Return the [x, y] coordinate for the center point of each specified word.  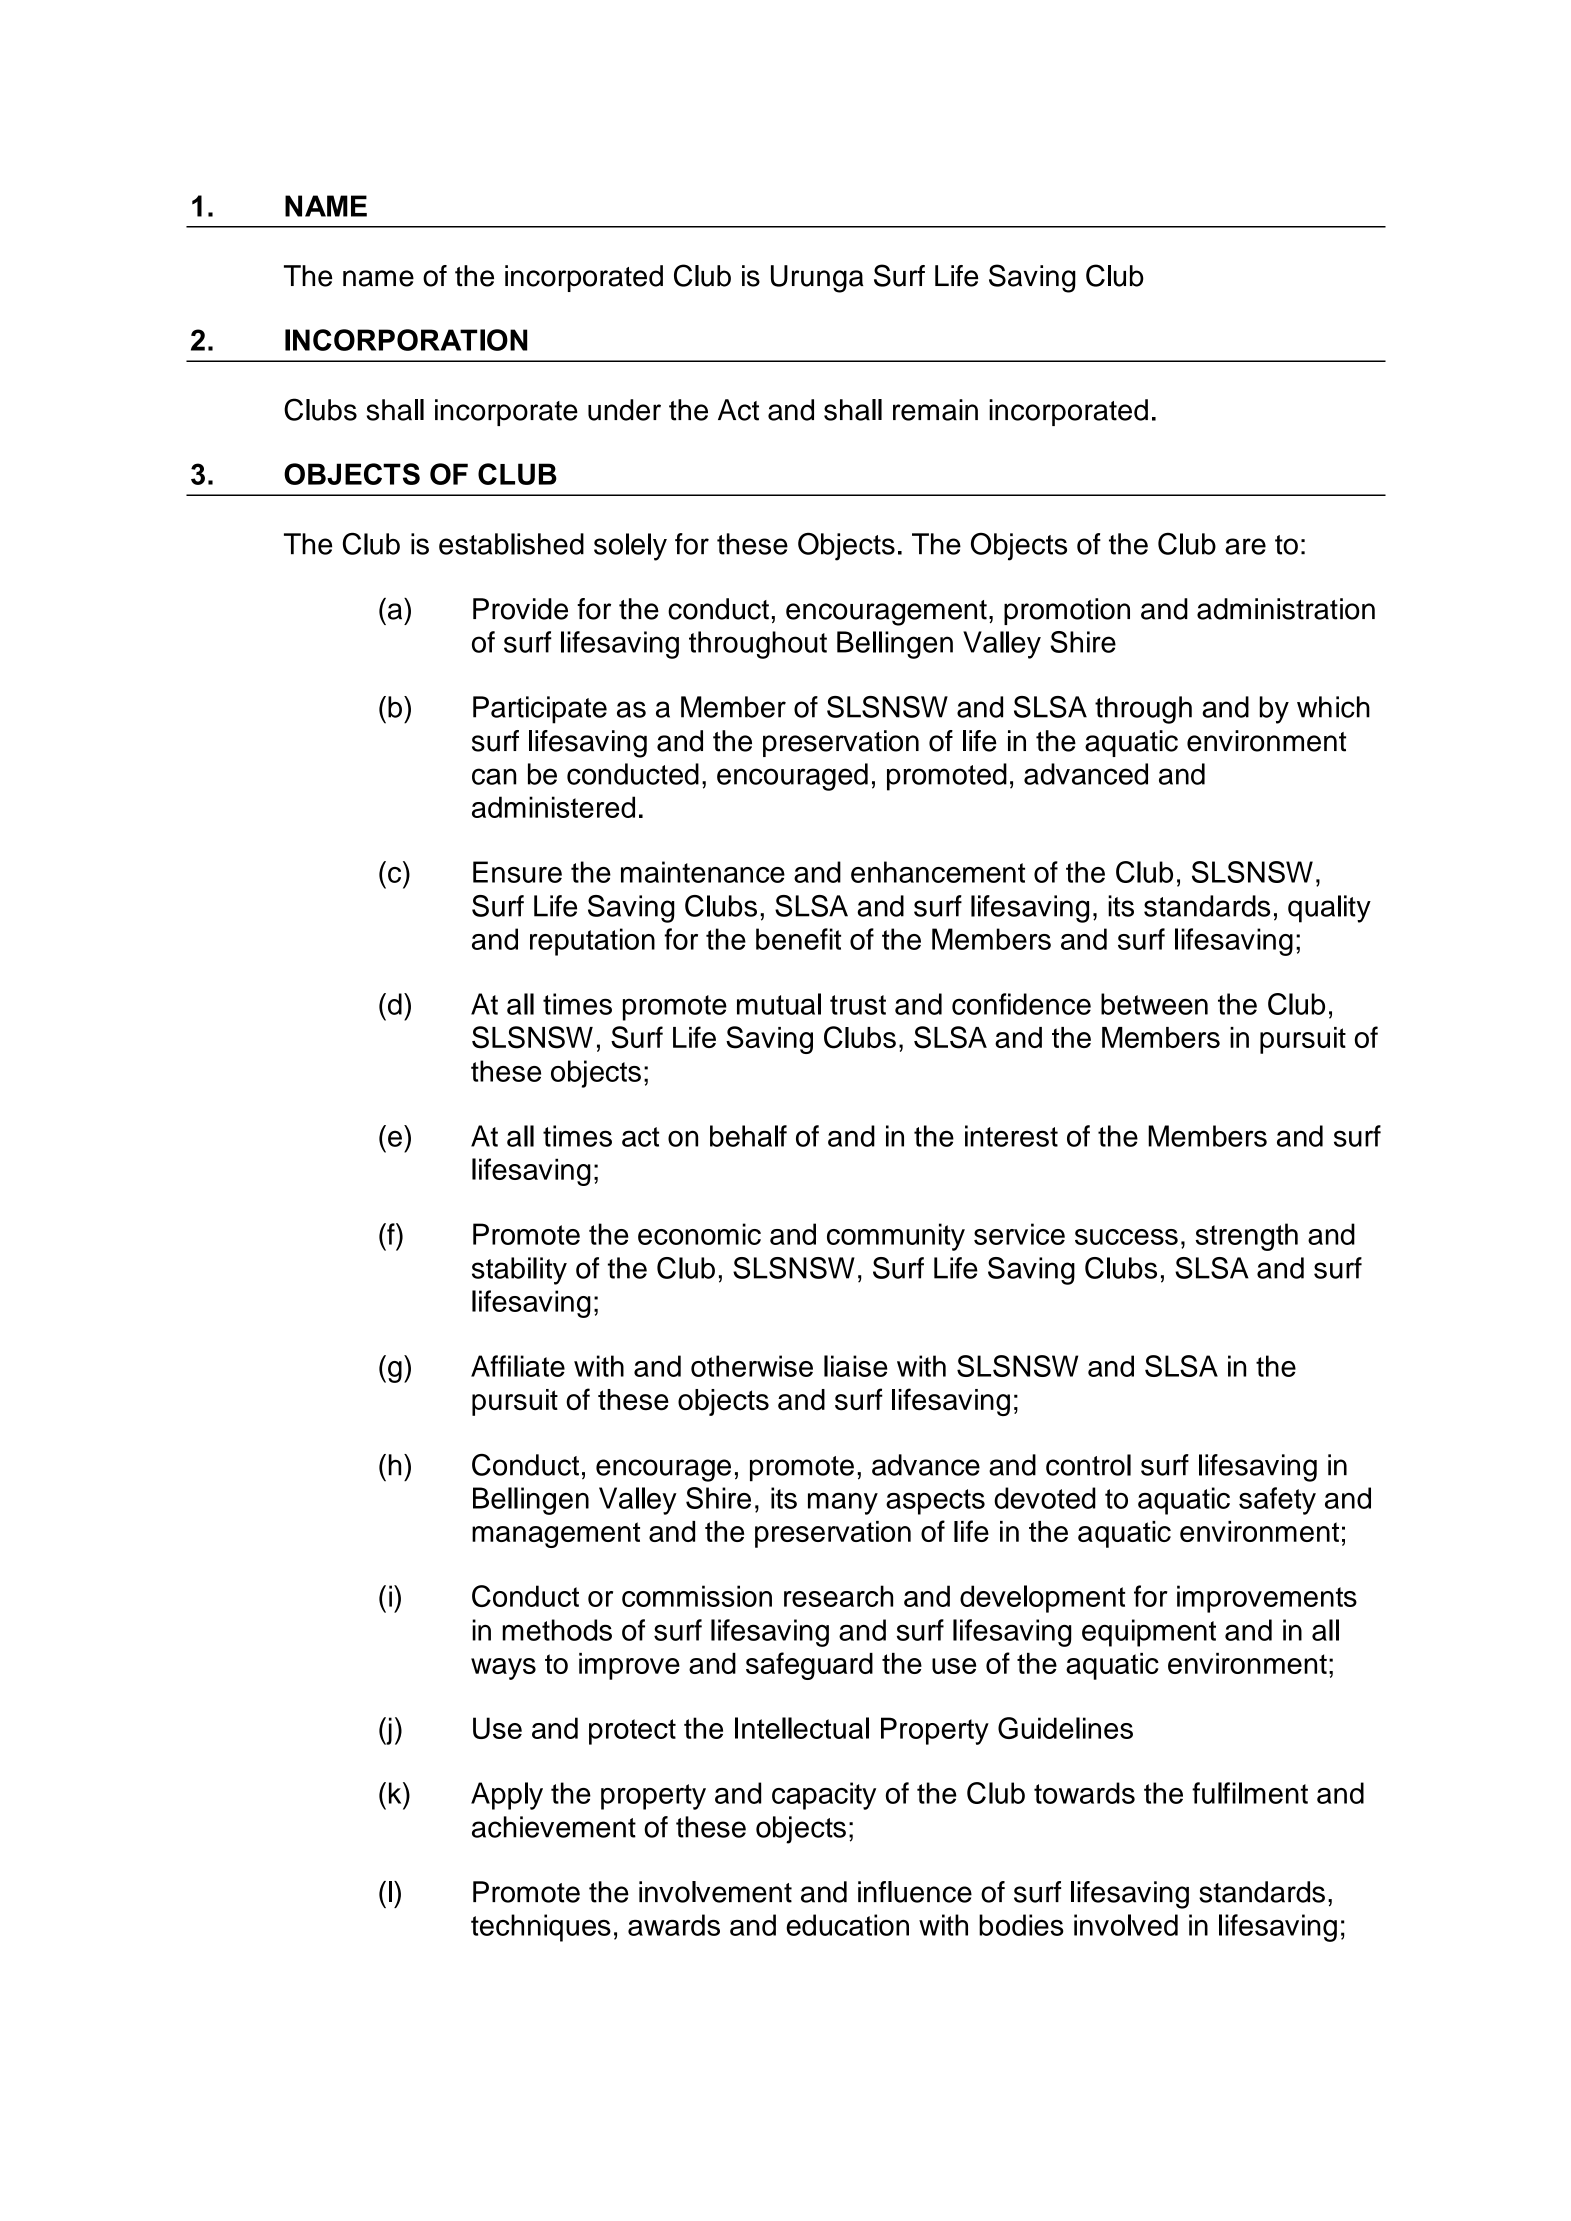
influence [915, 1892]
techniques [541, 1928]
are [1245, 546]
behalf [748, 1136]
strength [1246, 1237]
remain [935, 410]
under [624, 410]
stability [519, 1271]
